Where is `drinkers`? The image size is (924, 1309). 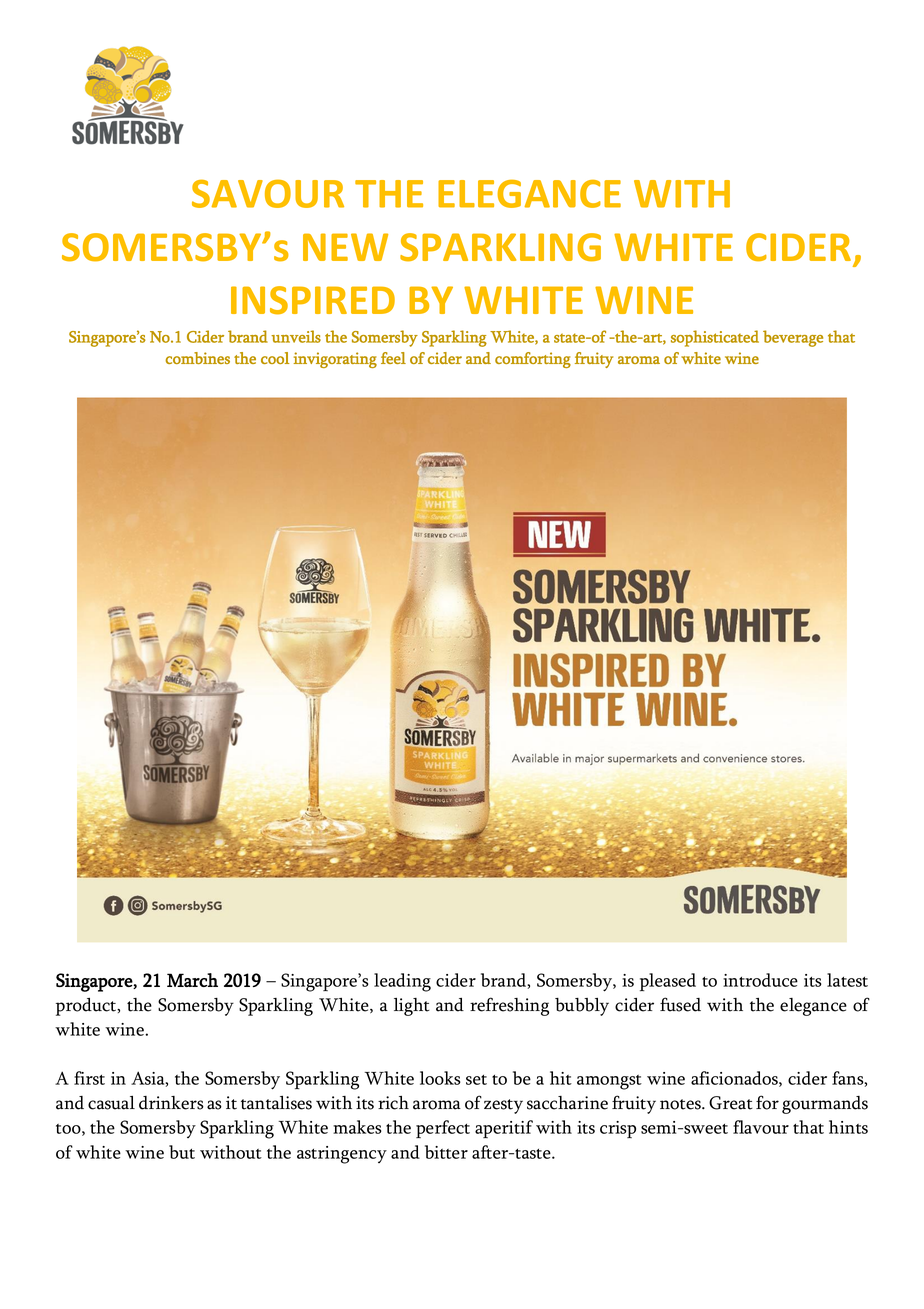
drinkers is located at coordinates (171, 1103).
